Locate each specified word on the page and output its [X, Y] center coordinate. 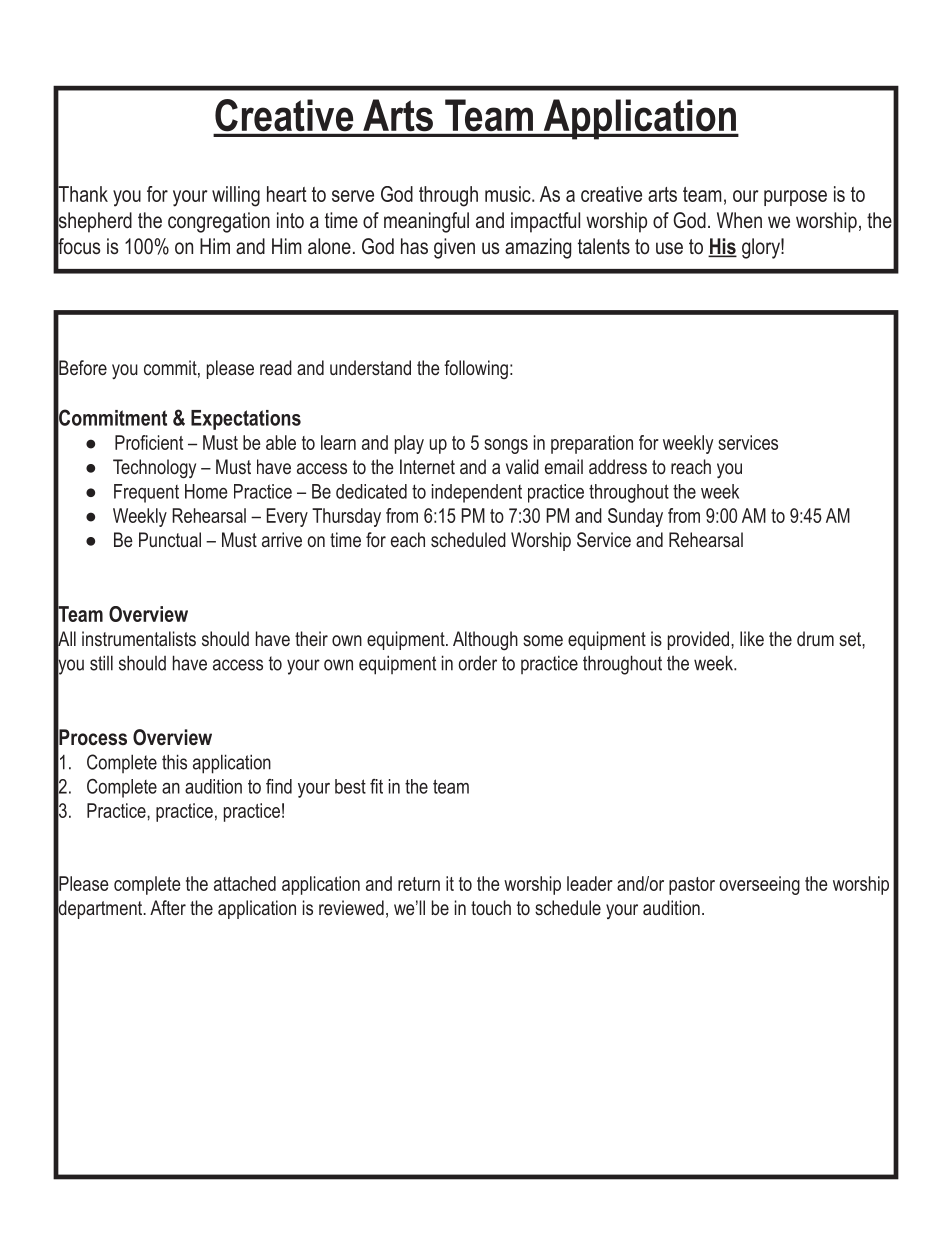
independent [477, 493]
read [276, 367]
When [739, 220]
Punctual [170, 539]
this [174, 762]
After [168, 907]
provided [700, 640]
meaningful [426, 222]
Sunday [635, 517]
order [478, 663]
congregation [219, 222]
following [476, 369]
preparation [592, 444]
